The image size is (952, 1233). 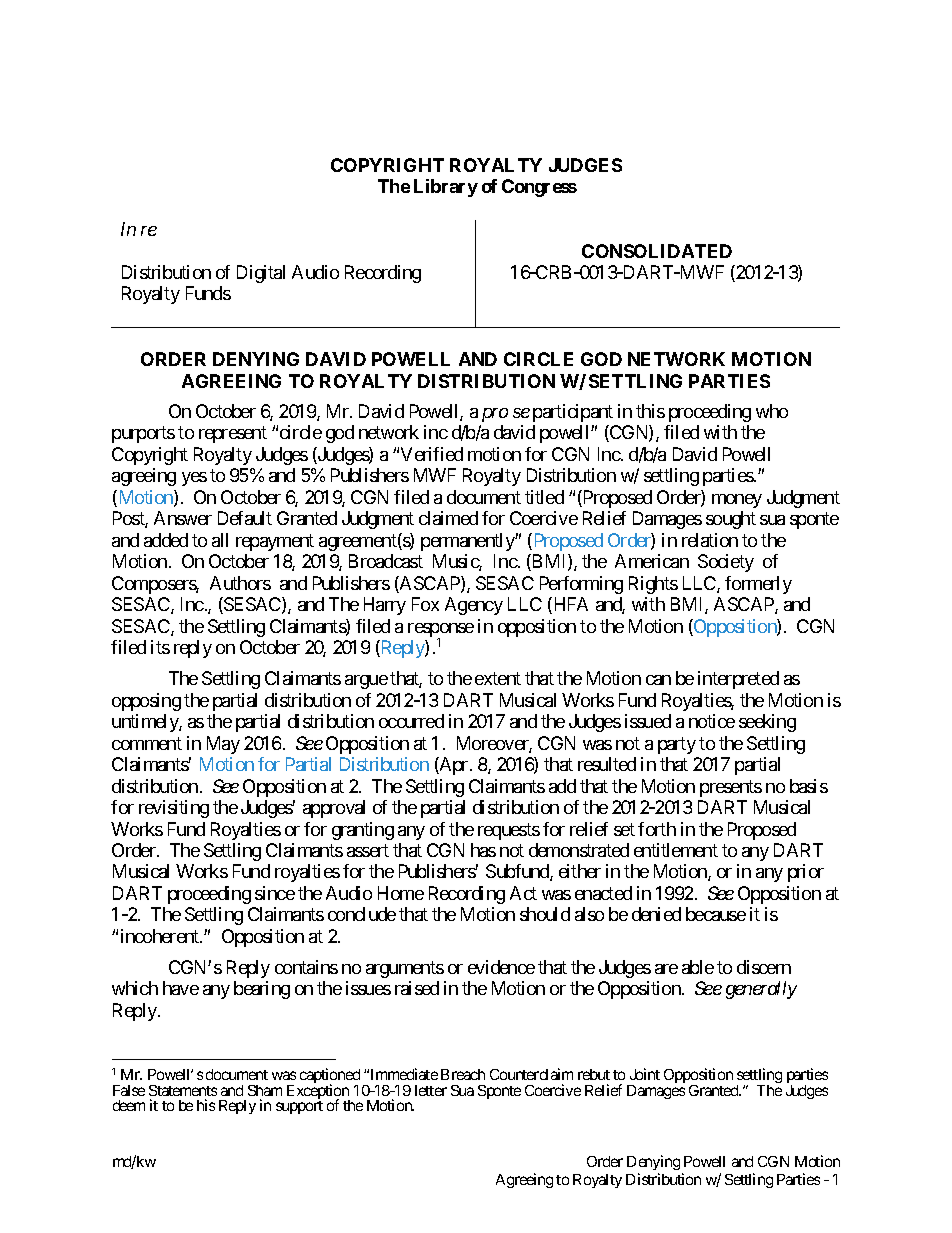 What do you see at coordinates (676, 850) in the screenshot?
I see `entitlement` at bounding box center [676, 850].
